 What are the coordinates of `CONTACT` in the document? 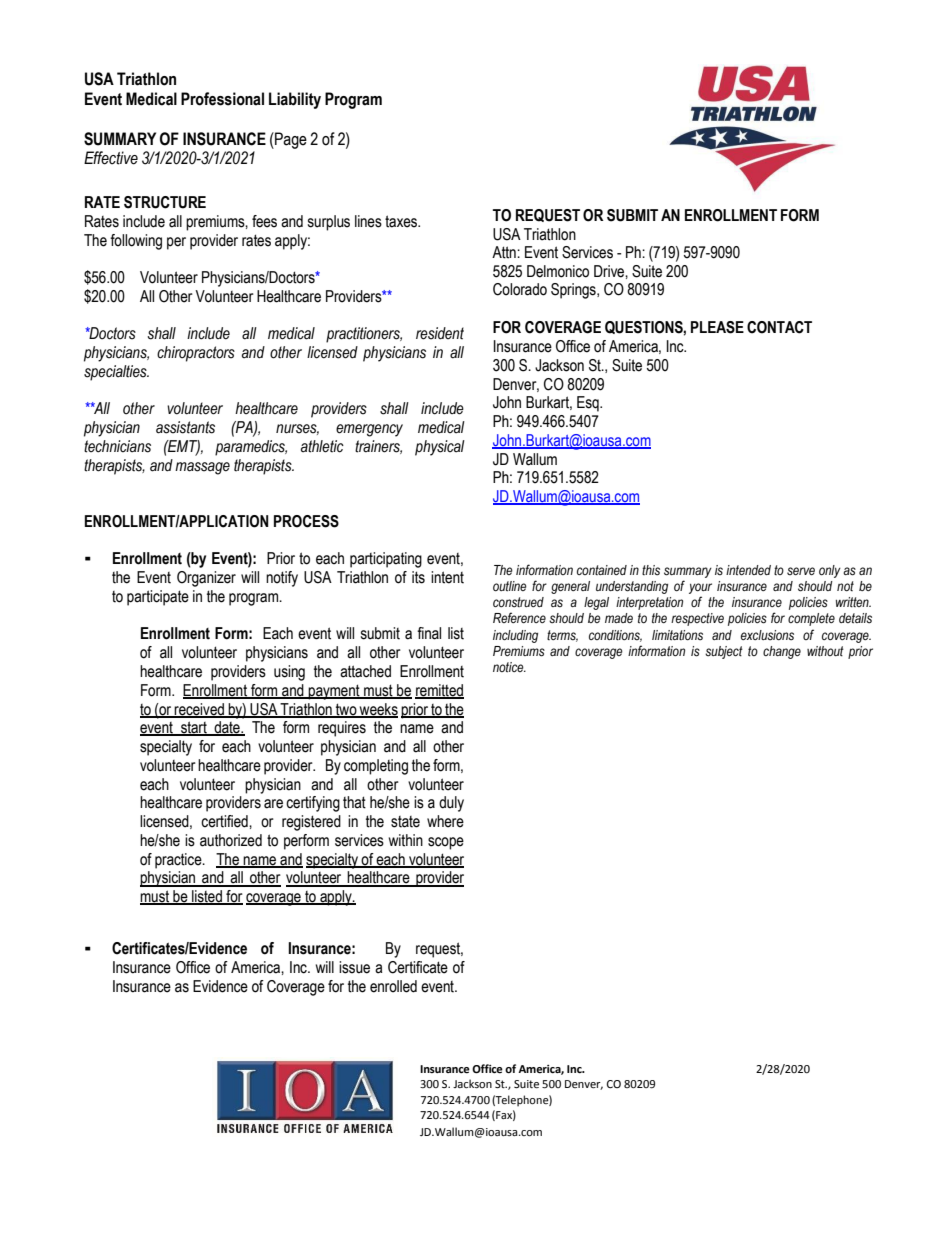 It's located at (779, 327).
